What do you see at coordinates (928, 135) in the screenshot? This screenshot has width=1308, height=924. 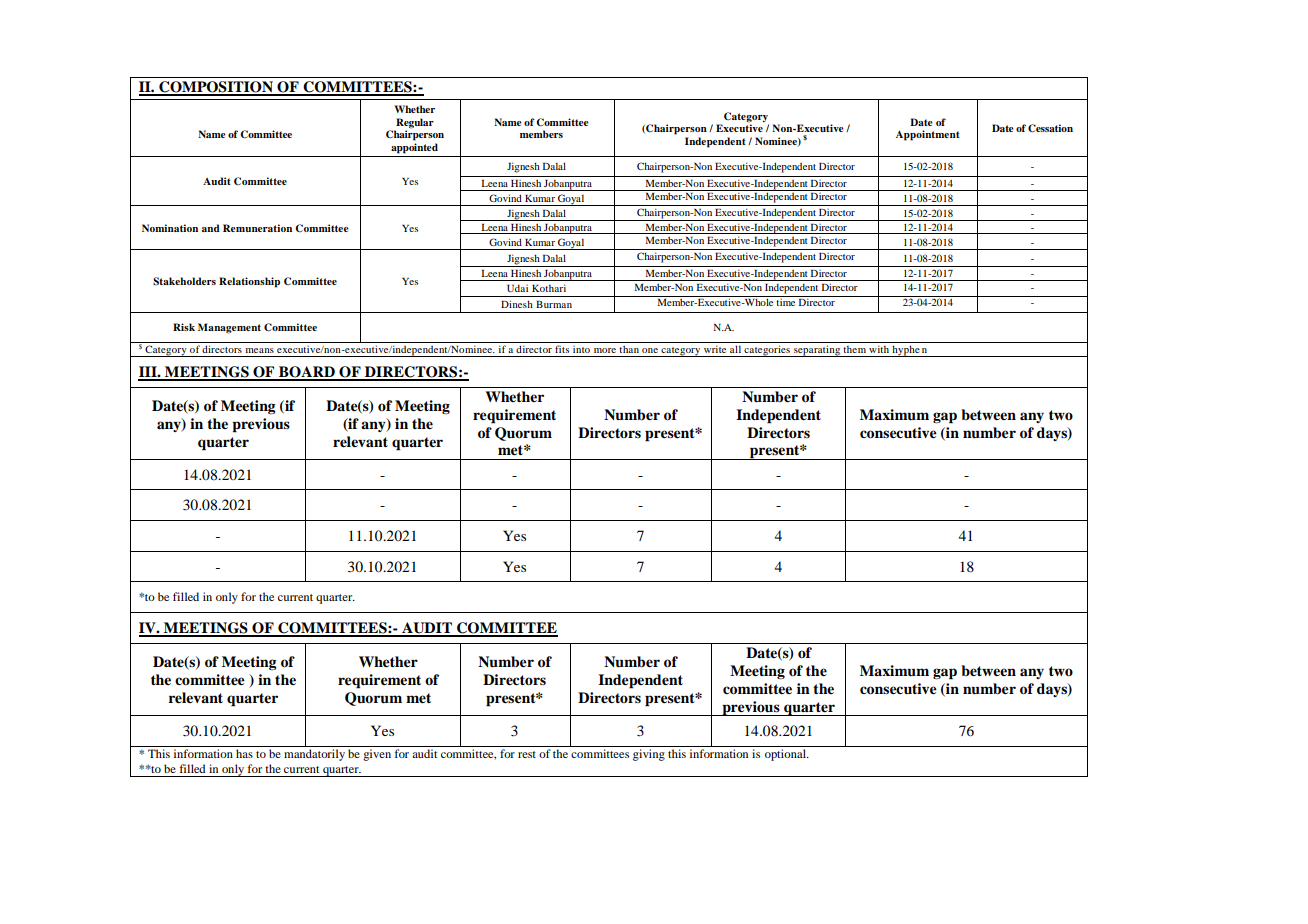 I see `Appointment` at bounding box center [928, 135].
